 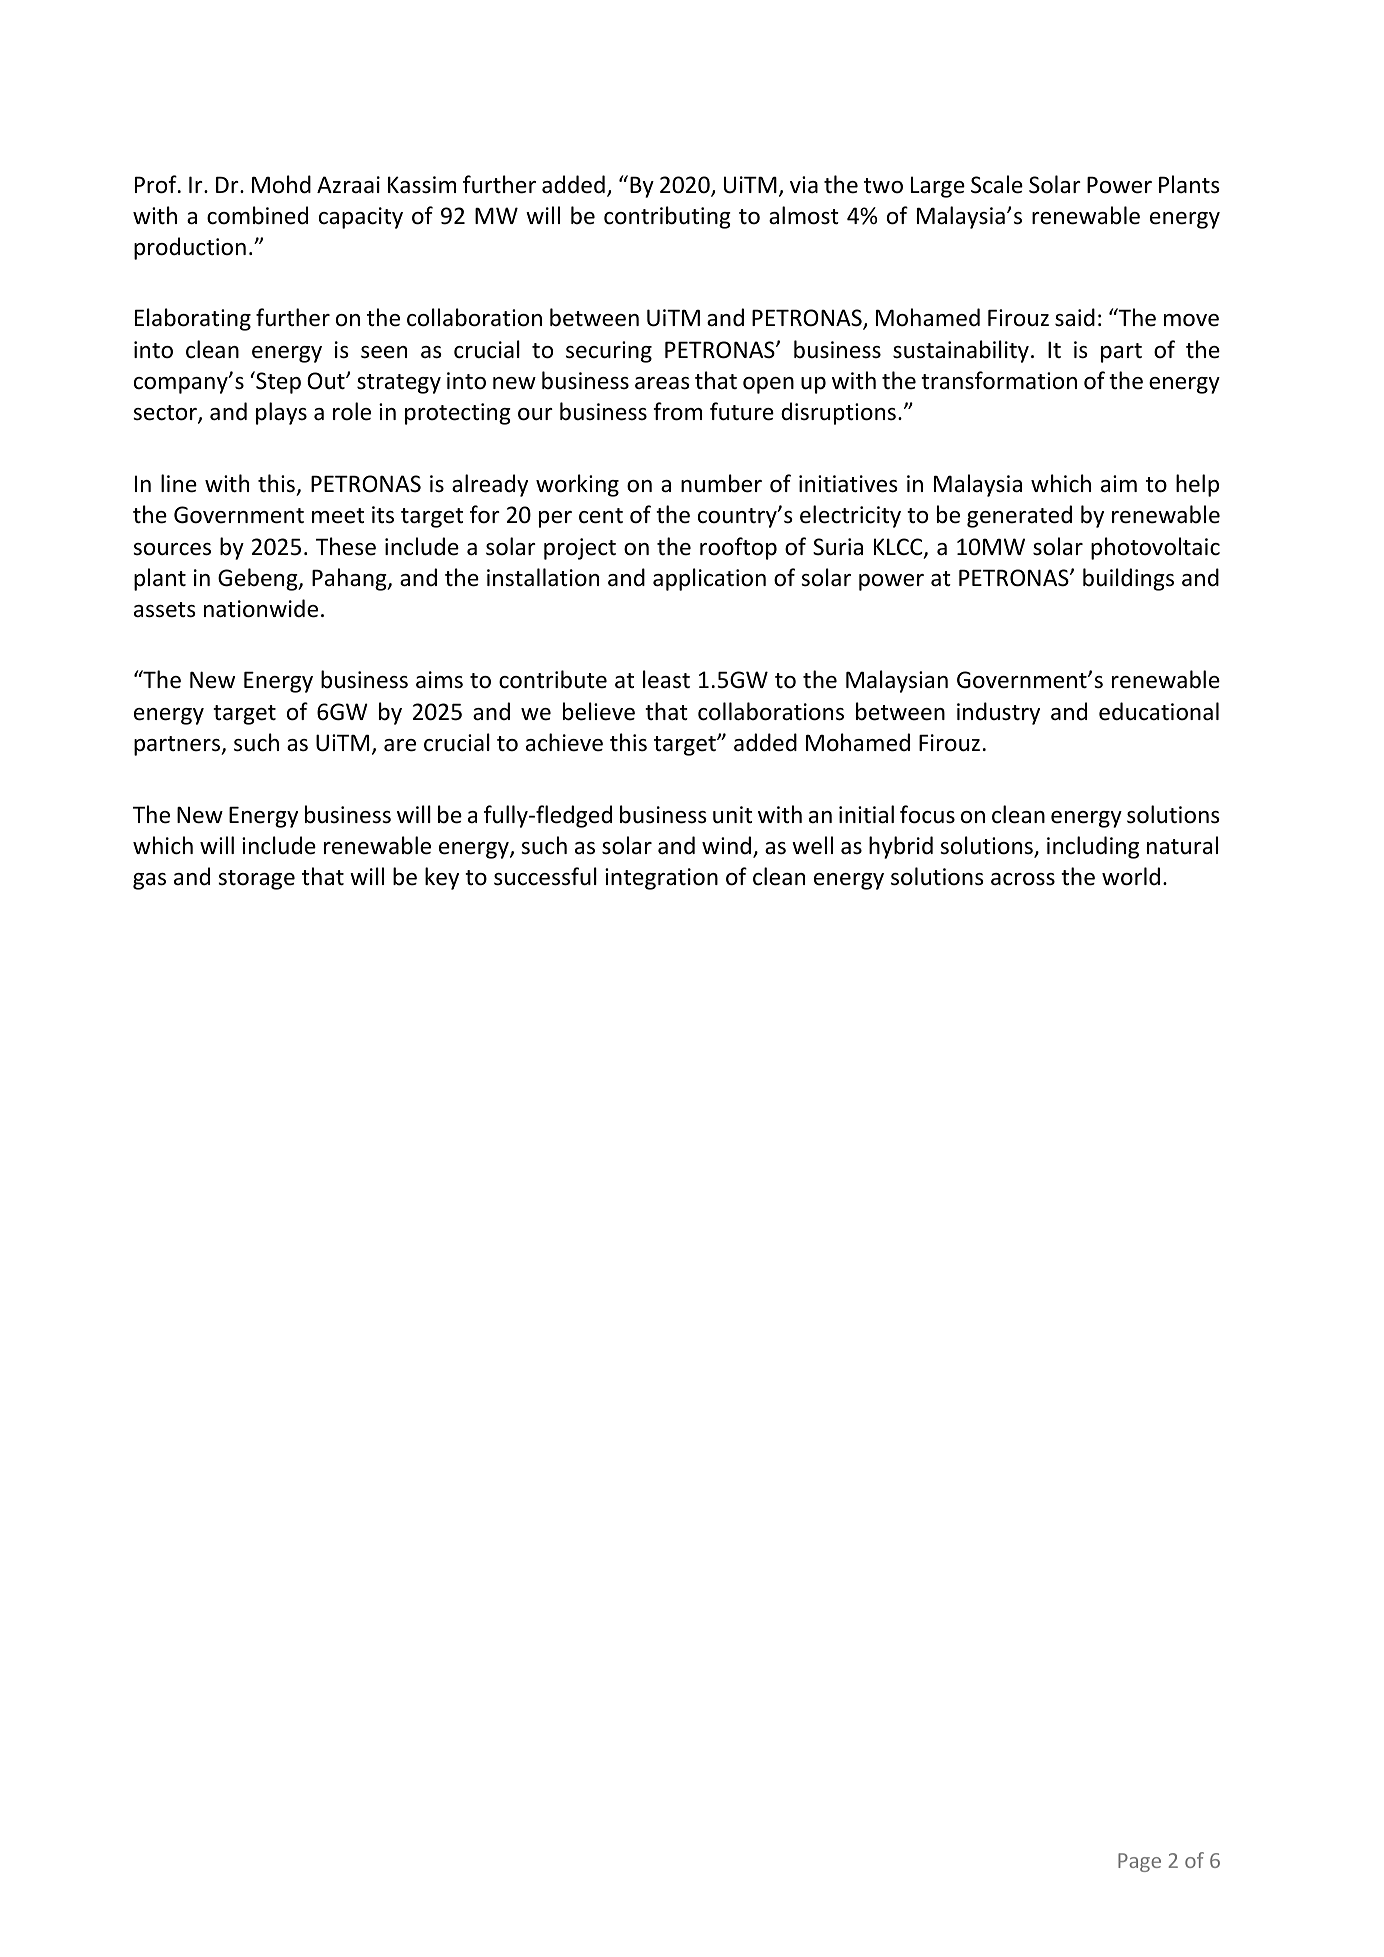 I want to click on Scale, so click(x=997, y=184).
